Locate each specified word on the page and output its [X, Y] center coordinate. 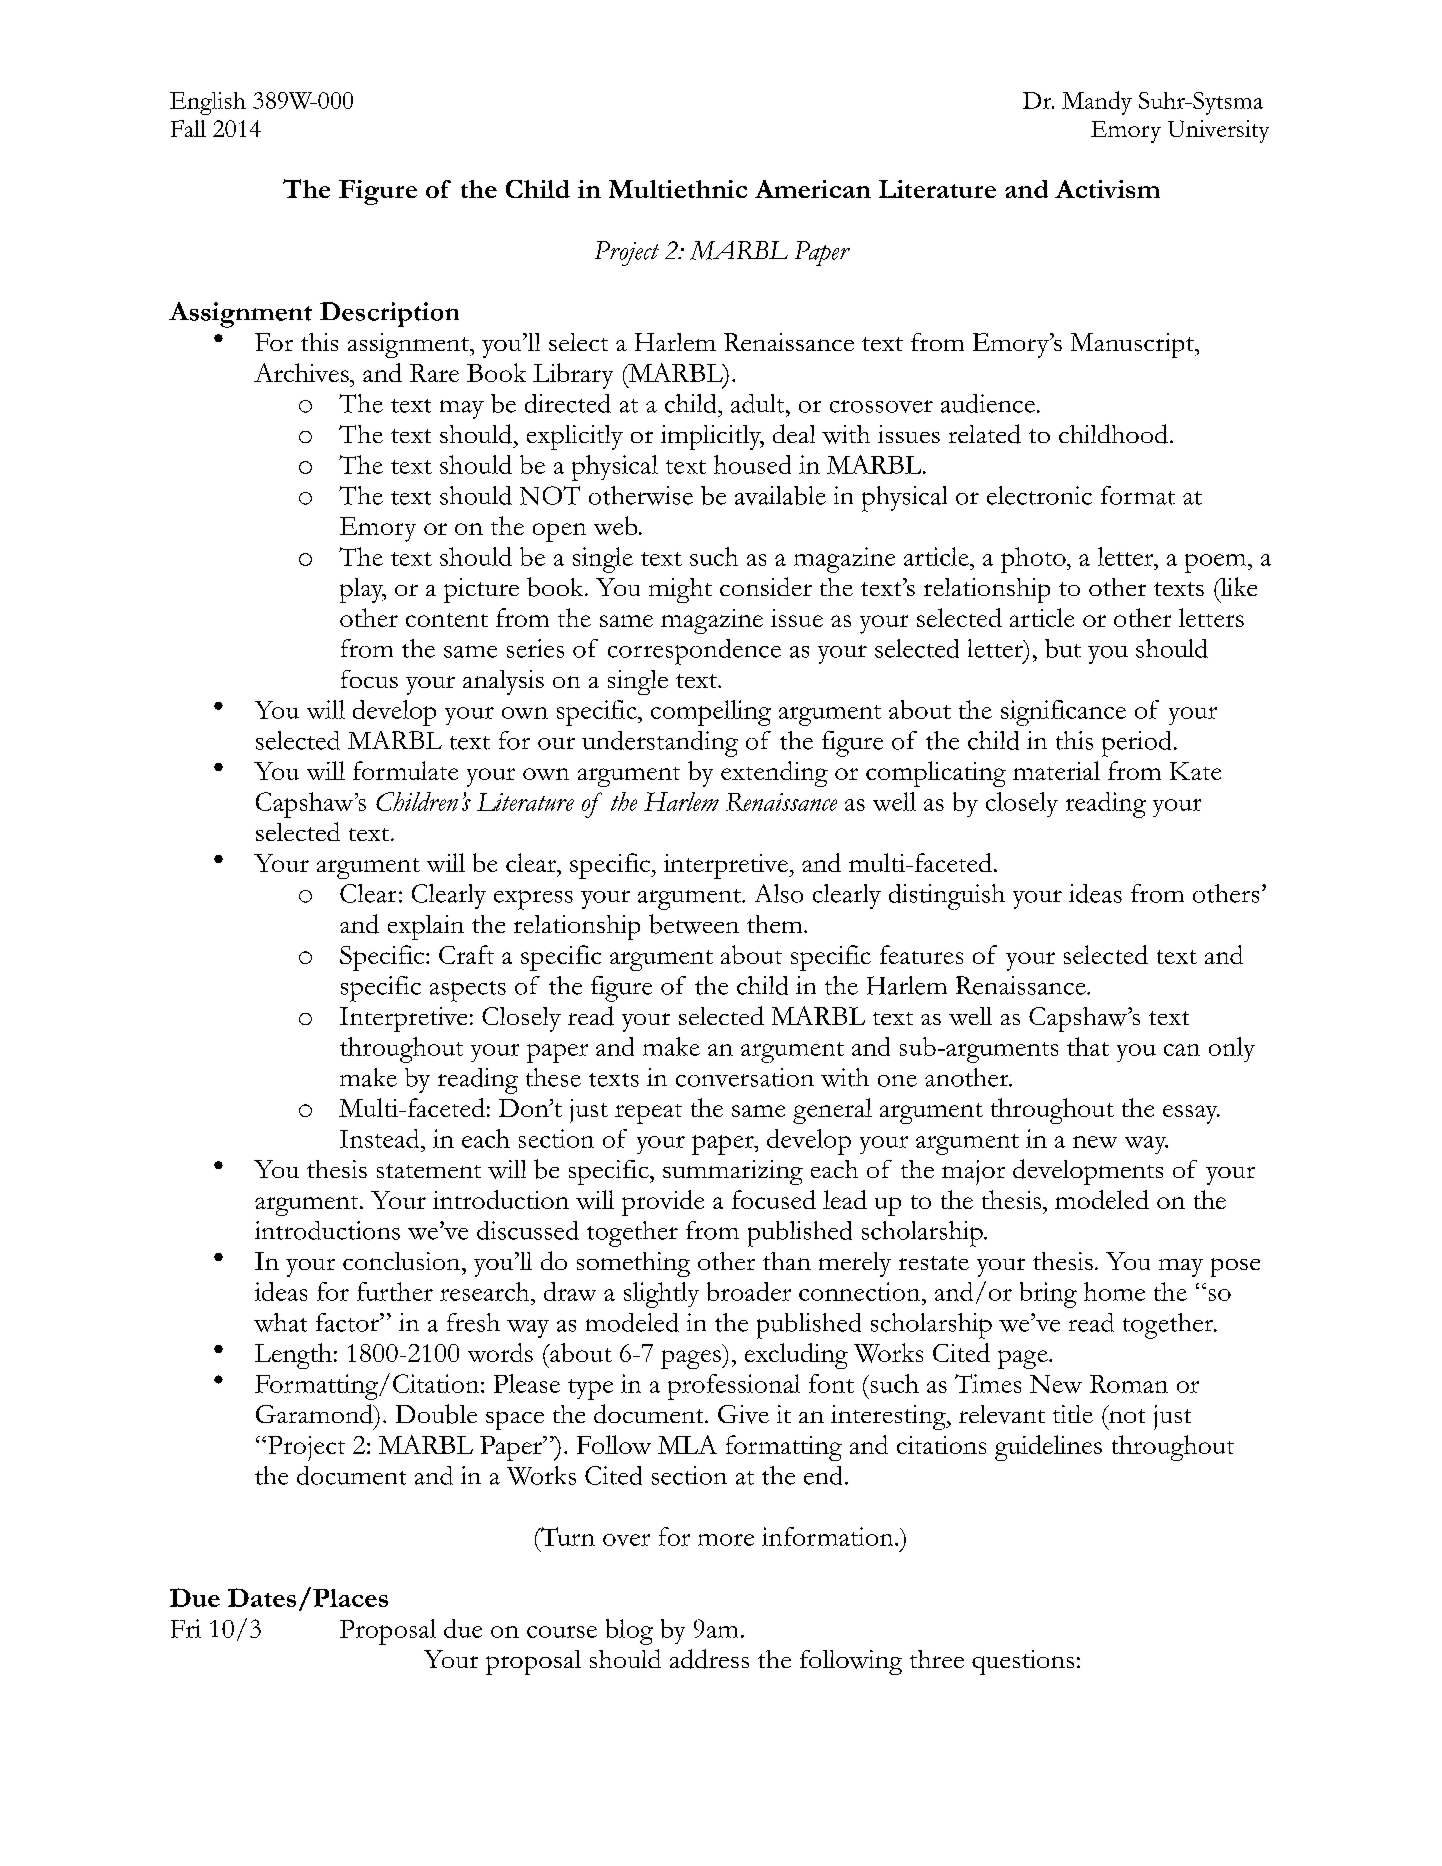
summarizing [733, 1172]
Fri [186, 1628]
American [813, 189]
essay [1191, 1114]
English [208, 103]
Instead [381, 1138]
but [1063, 648]
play [363, 590]
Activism [1107, 189]
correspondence [694, 652]
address [709, 1659]
